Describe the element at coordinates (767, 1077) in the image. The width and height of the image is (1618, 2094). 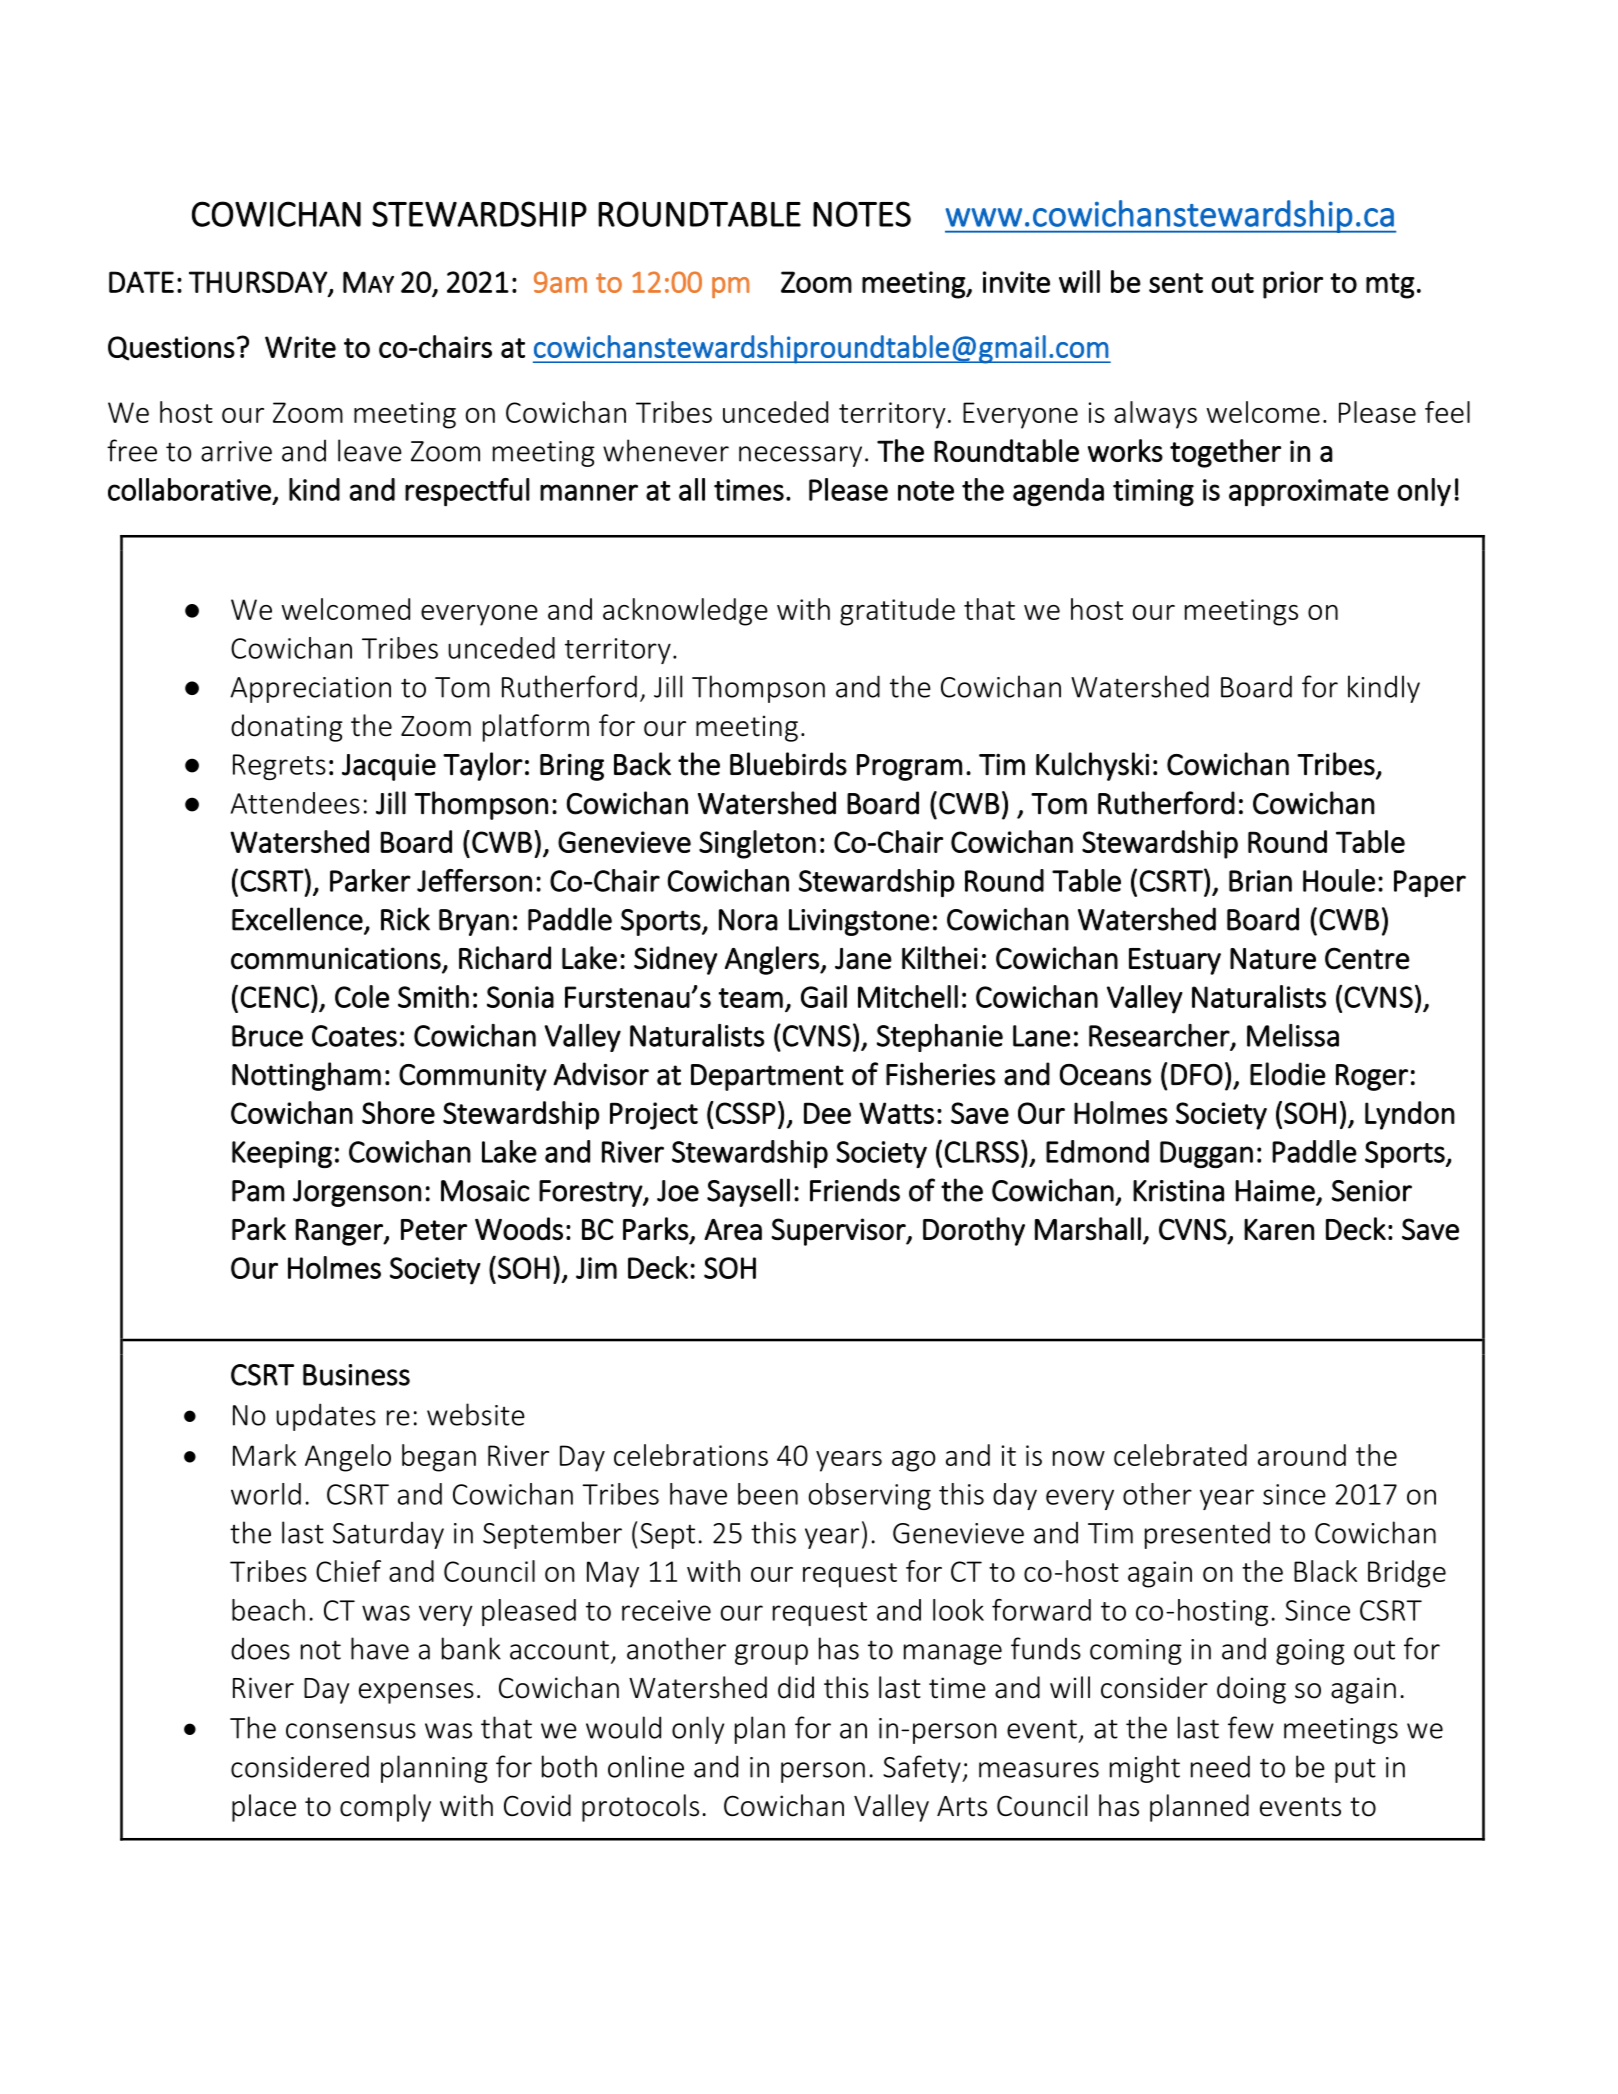
I see `Department` at that location.
